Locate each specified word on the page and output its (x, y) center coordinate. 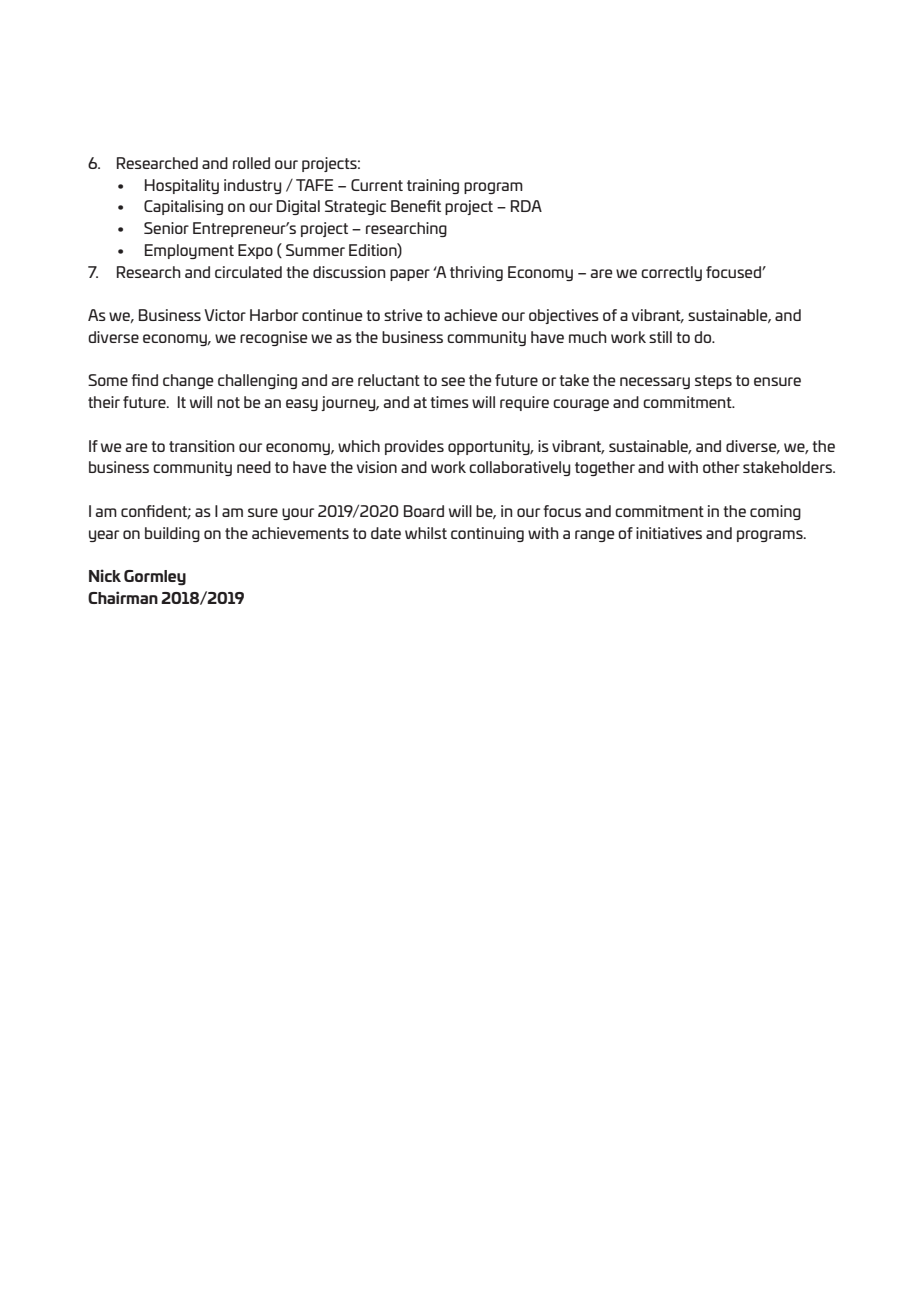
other (721, 467)
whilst (426, 533)
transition (202, 446)
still (660, 337)
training (433, 186)
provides (414, 447)
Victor (225, 315)
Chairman (123, 597)
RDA (526, 206)
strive (403, 315)
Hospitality (182, 186)
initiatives (669, 533)
